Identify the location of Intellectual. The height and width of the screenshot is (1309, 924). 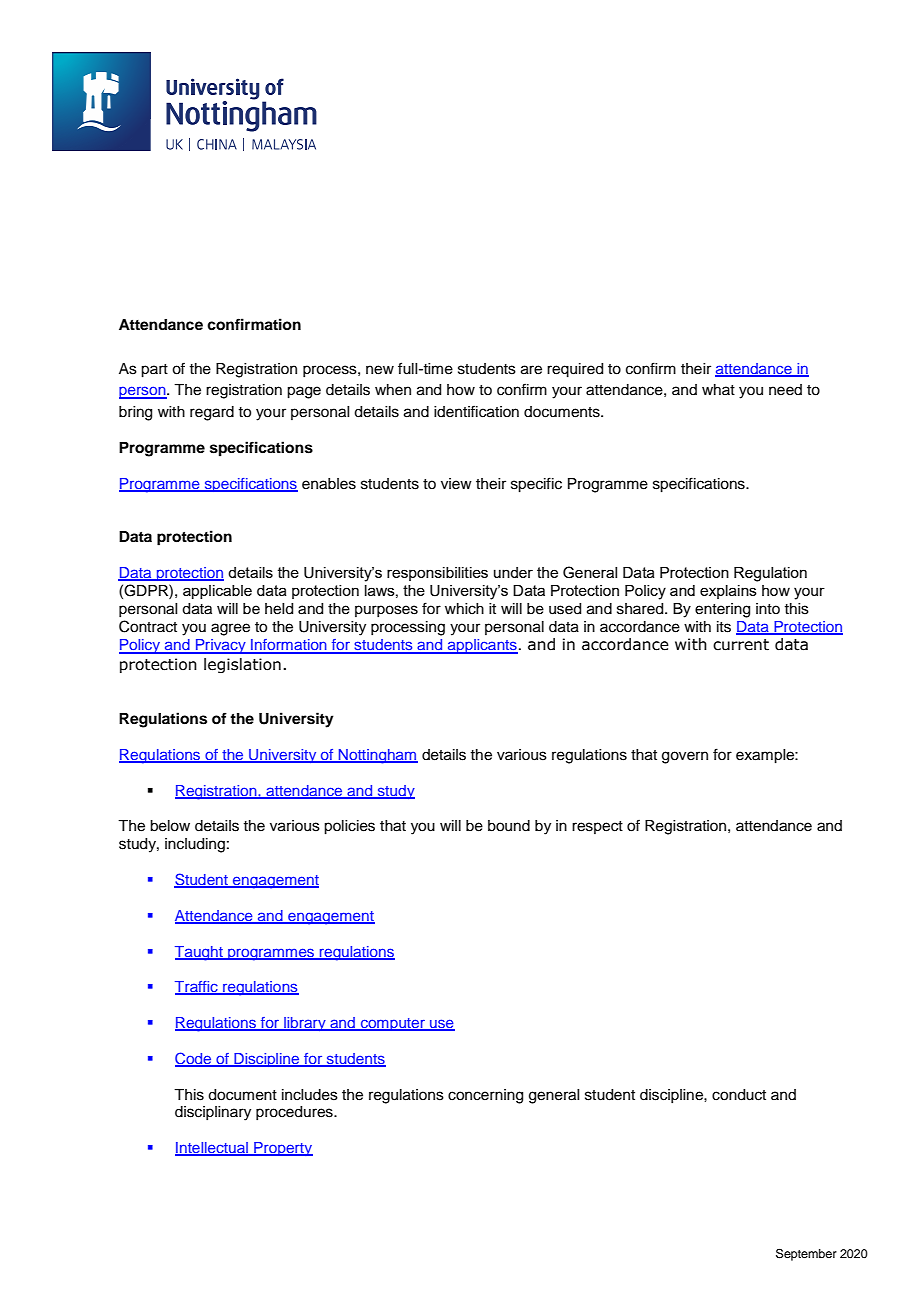
(212, 1149).
